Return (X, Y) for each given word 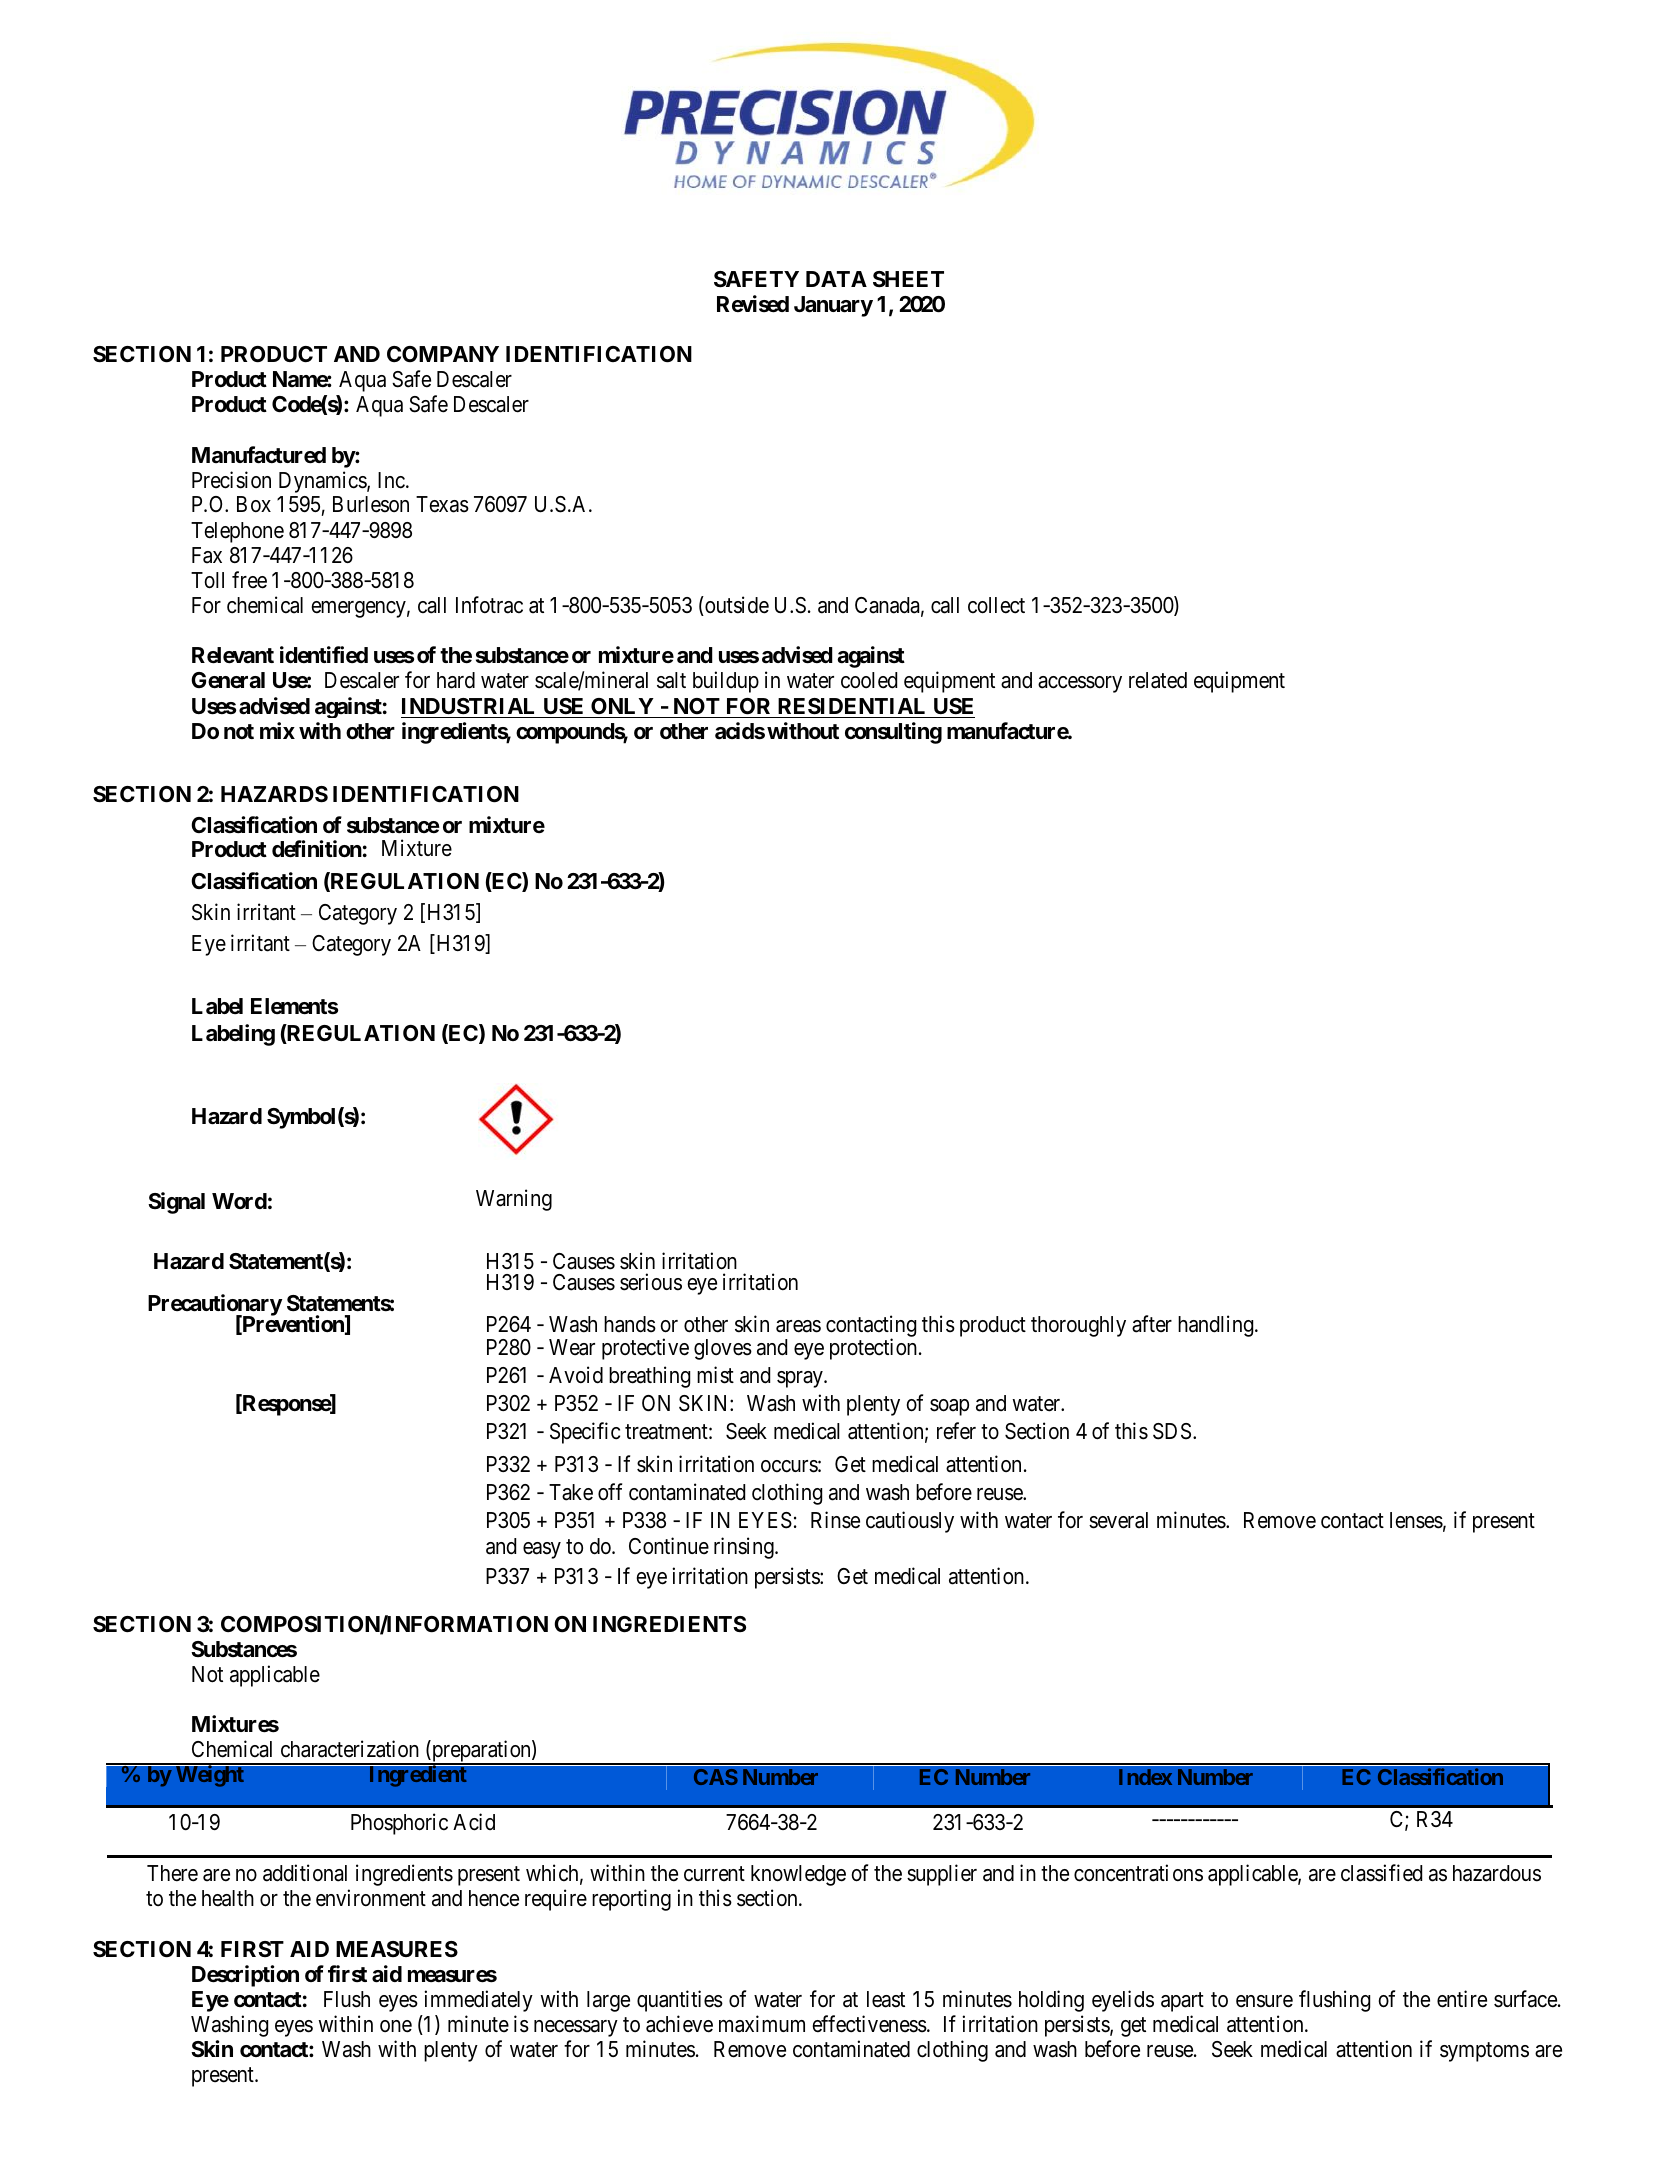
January (833, 306)
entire (1462, 1999)
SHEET (908, 279)
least (886, 1999)
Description (245, 1976)
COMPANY (443, 354)
